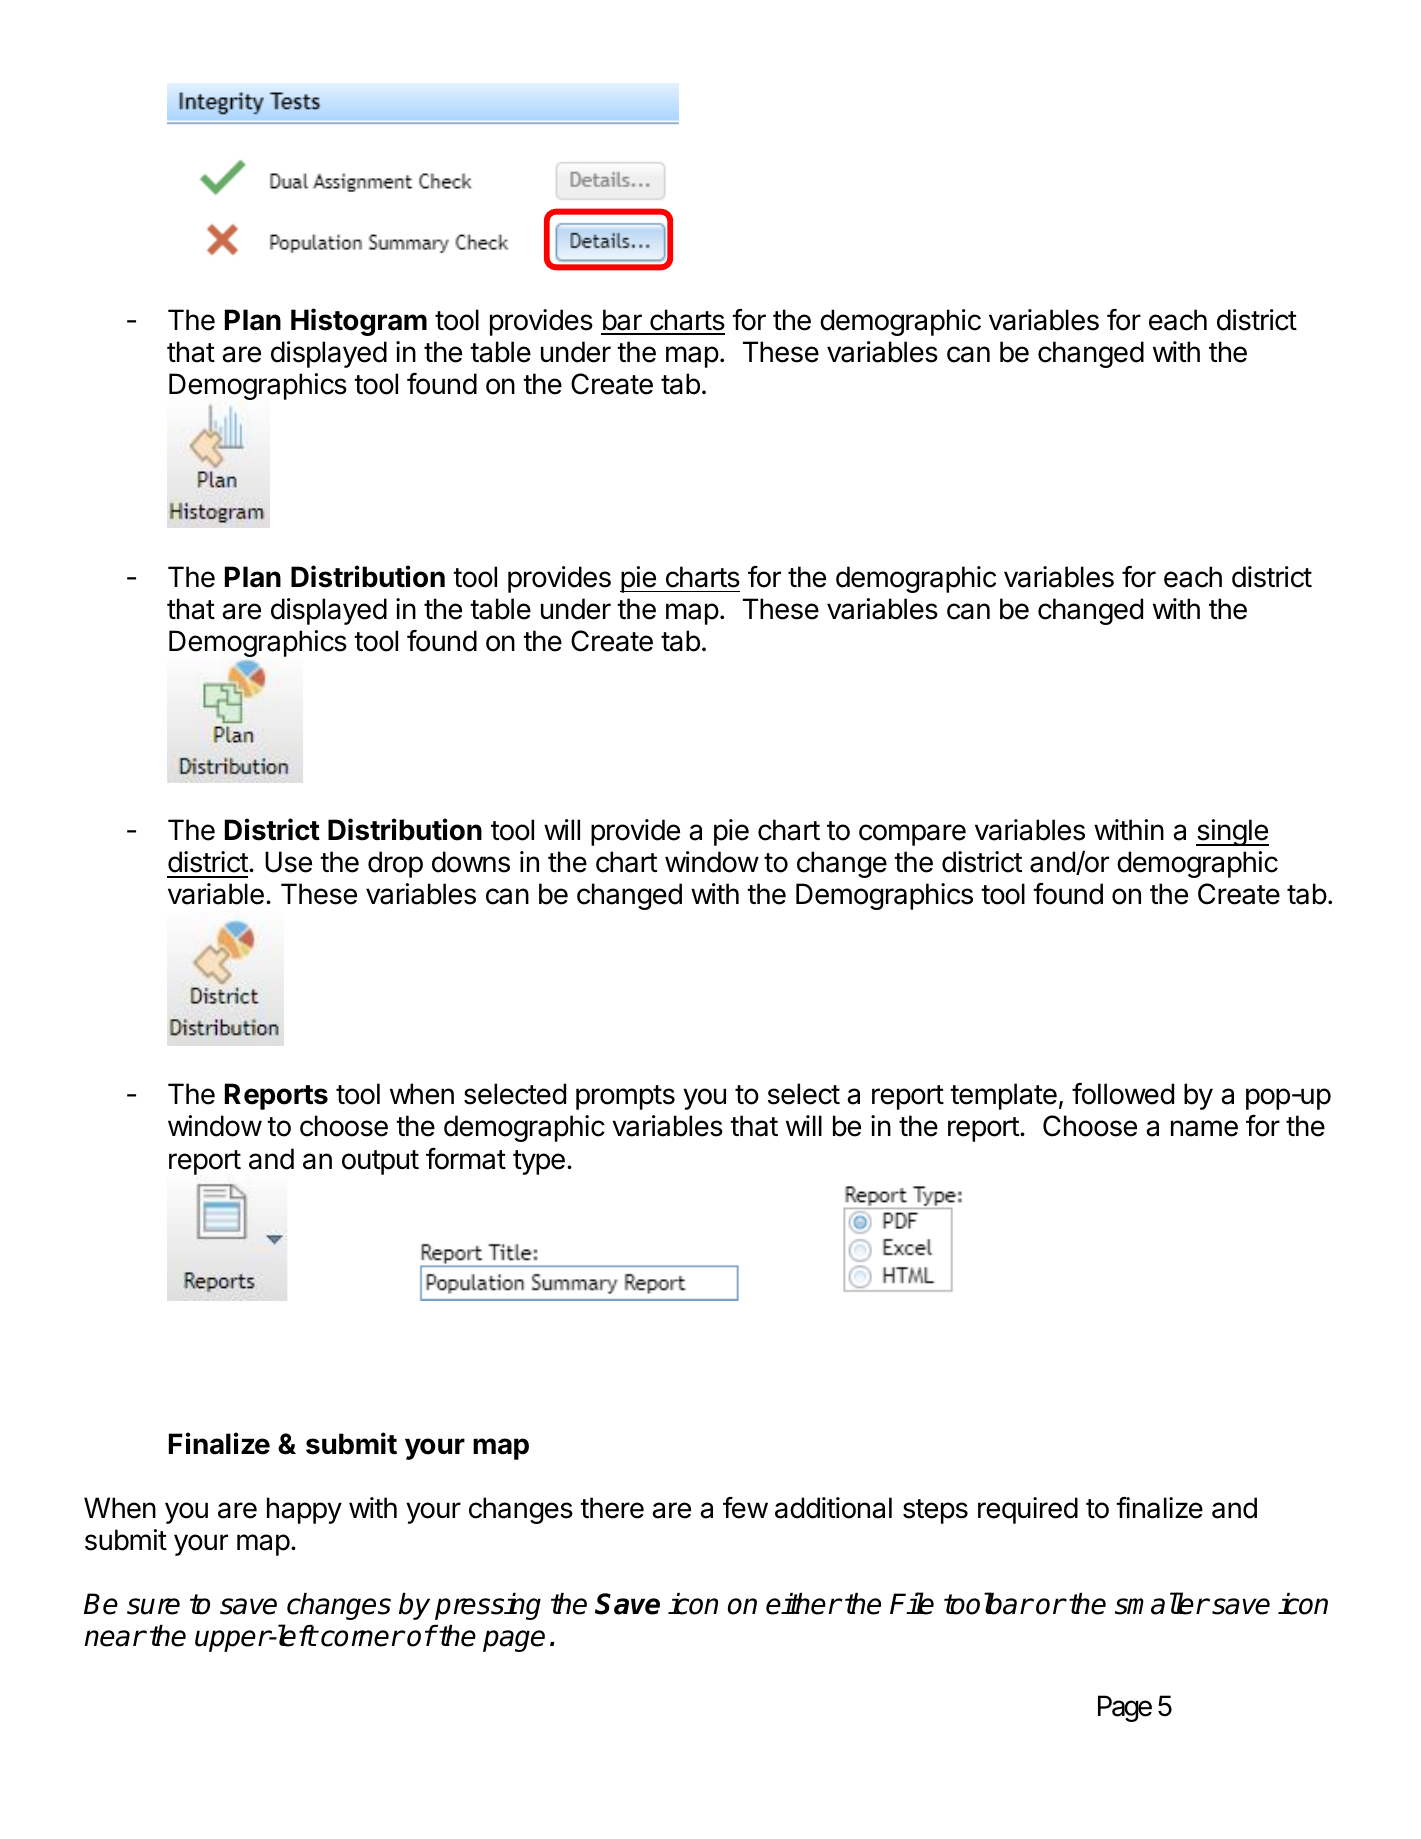  Describe the element at coordinates (1204, 1128) in the screenshot. I see `name` at that location.
